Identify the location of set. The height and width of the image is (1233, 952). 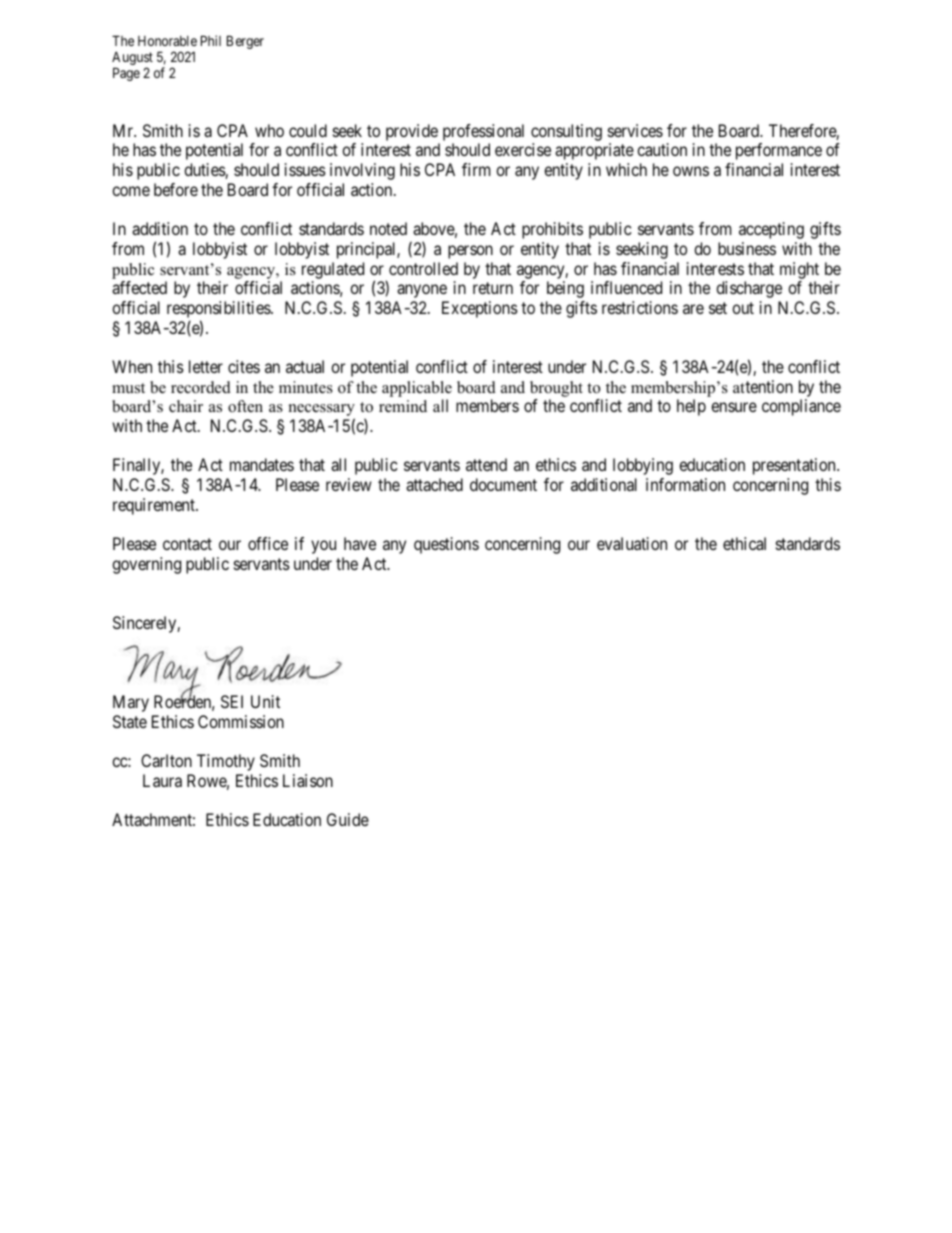
(718, 308).
